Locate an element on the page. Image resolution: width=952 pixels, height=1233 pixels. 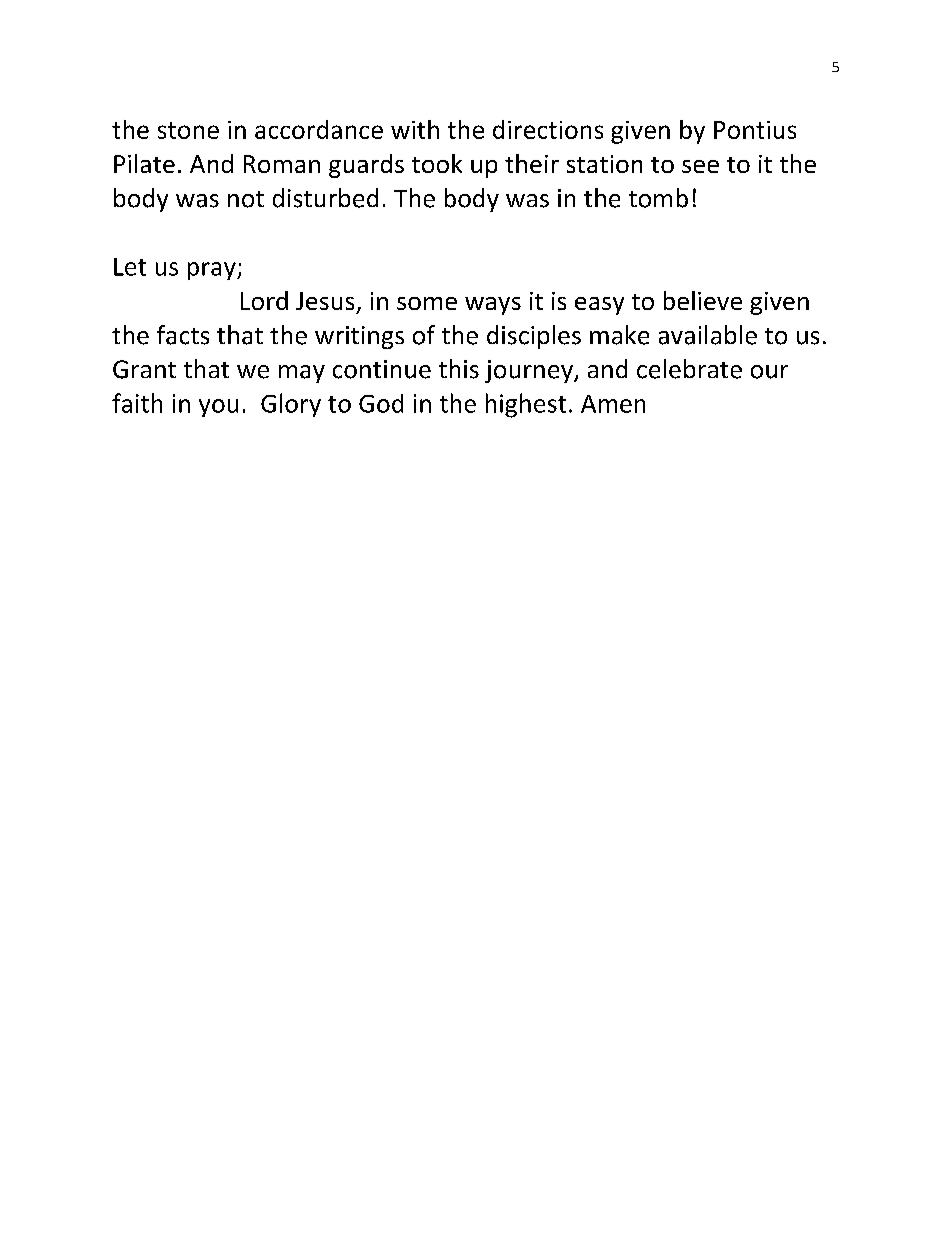
stone is located at coordinates (188, 130).
